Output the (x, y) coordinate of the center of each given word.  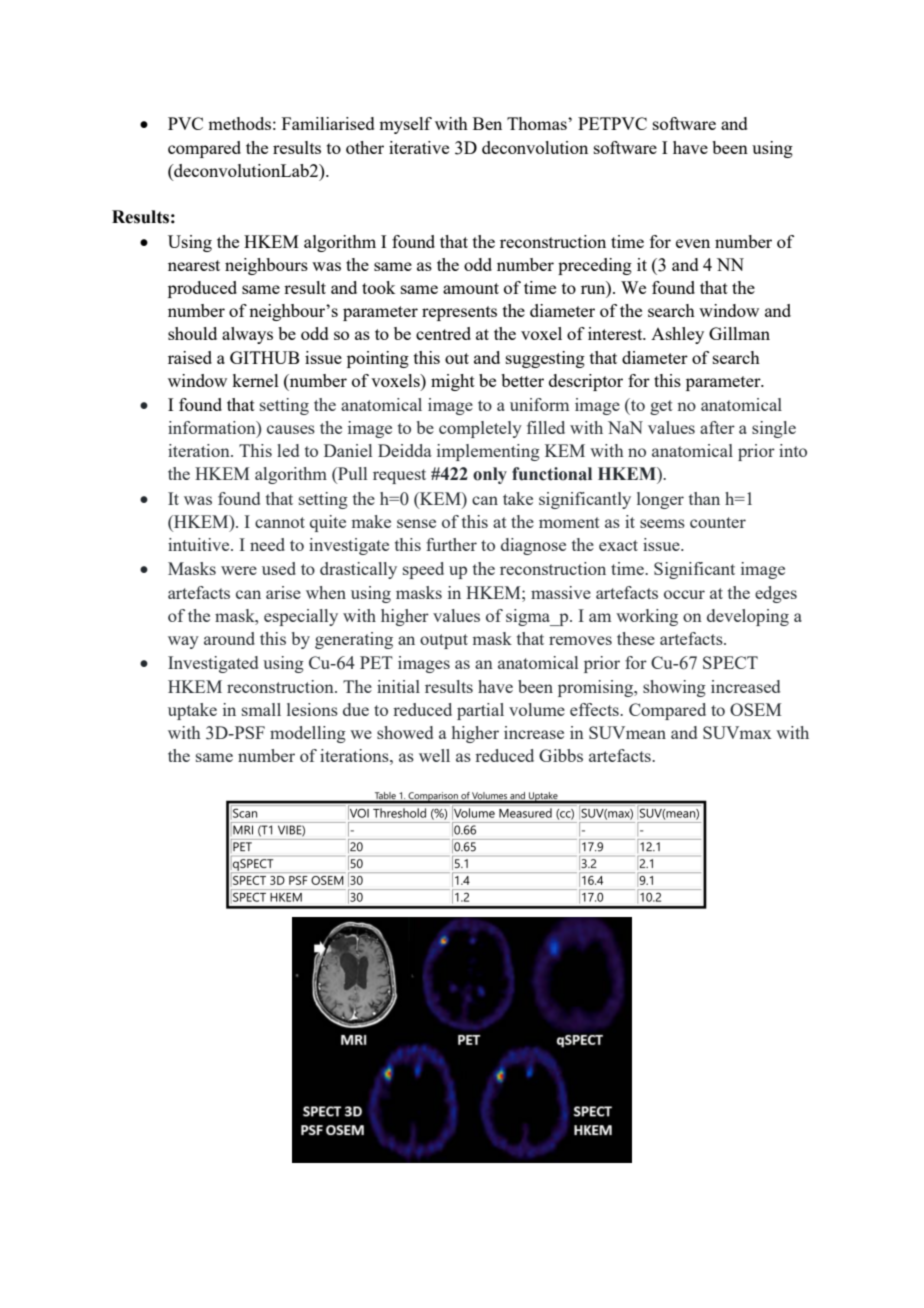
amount (471, 288)
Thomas (538, 123)
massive (561, 592)
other (365, 147)
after (717, 427)
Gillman (739, 333)
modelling (308, 734)
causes (291, 429)
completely (480, 429)
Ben (487, 123)
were (239, 570)
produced (202, 289)
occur (684, 594)
